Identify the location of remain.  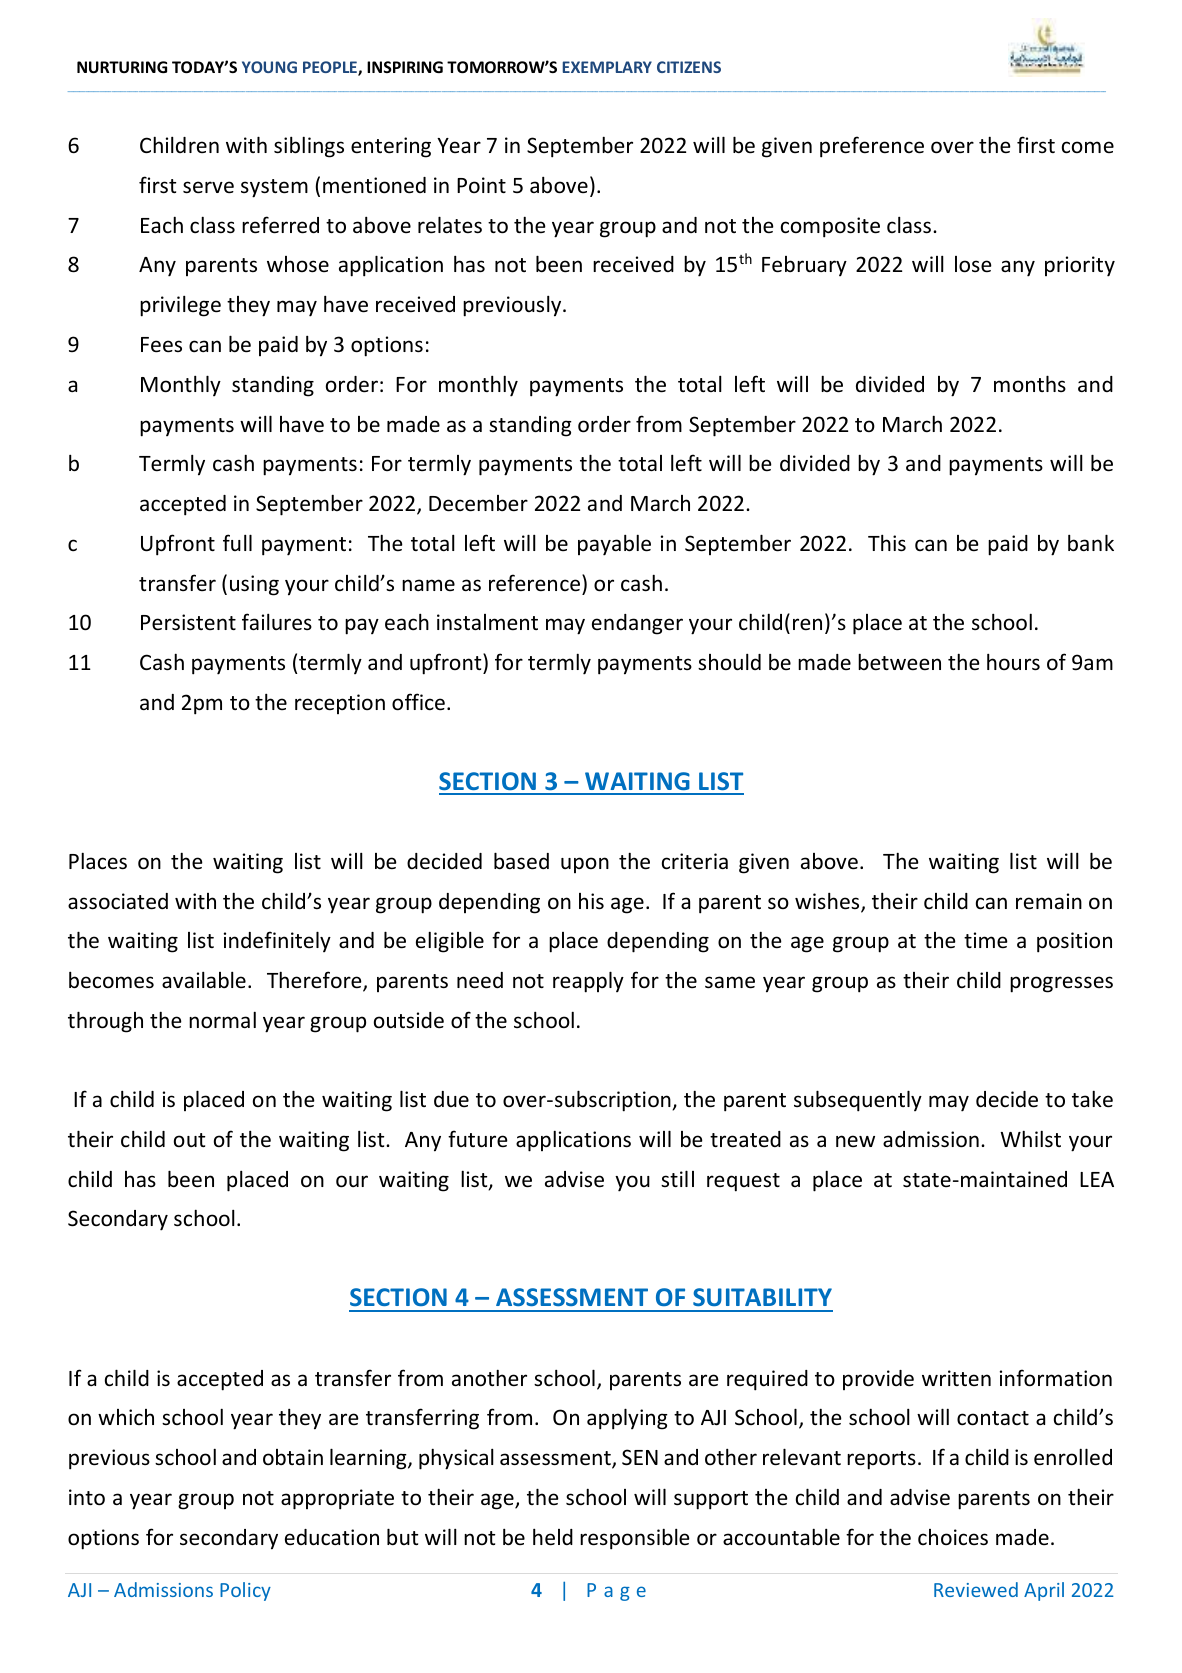
(1049, 901).
